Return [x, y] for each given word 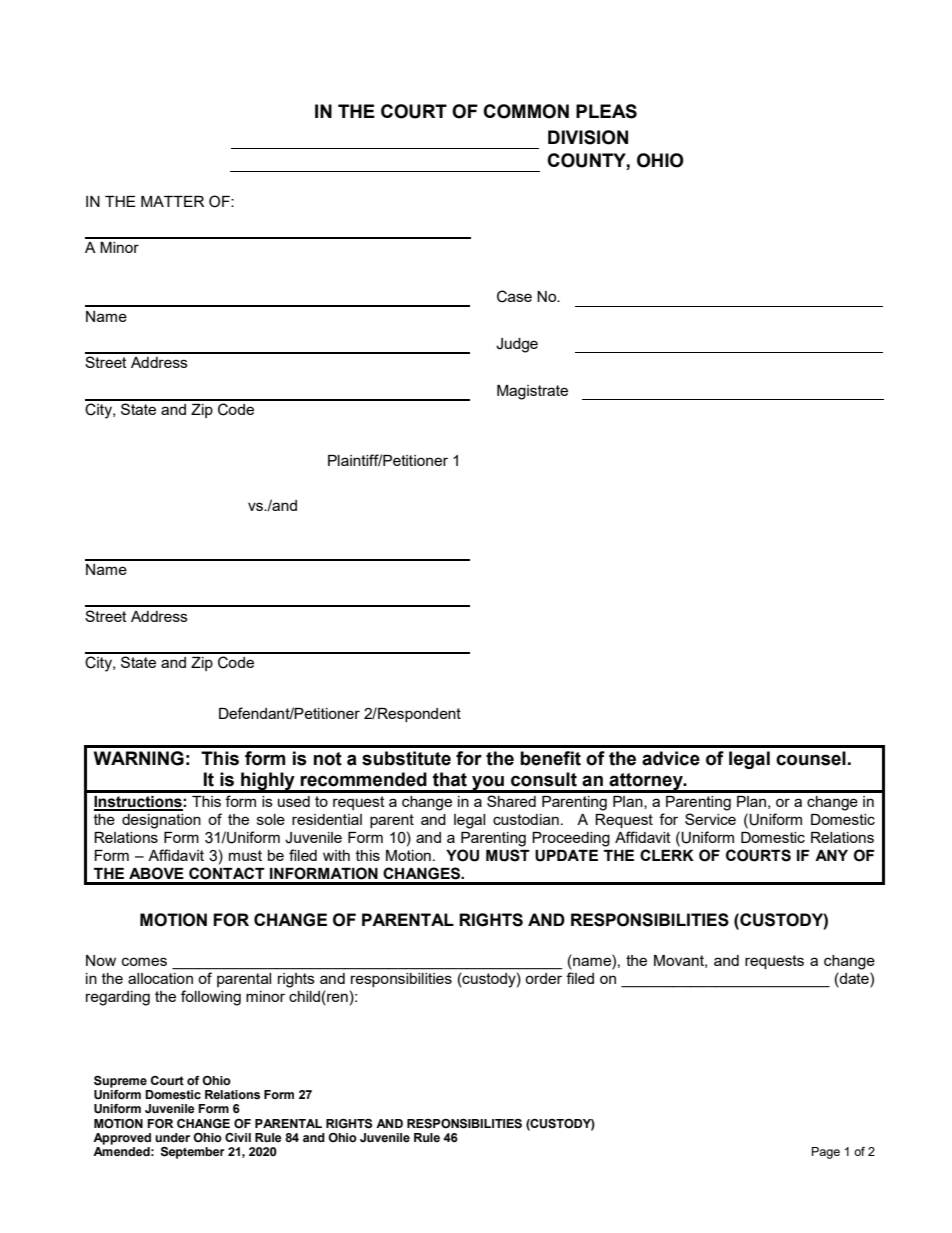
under [172, 1138]
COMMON [526, 111]
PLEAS [606, 111]
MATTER [172, 201]
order [543, 978]
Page [826, 1153]
